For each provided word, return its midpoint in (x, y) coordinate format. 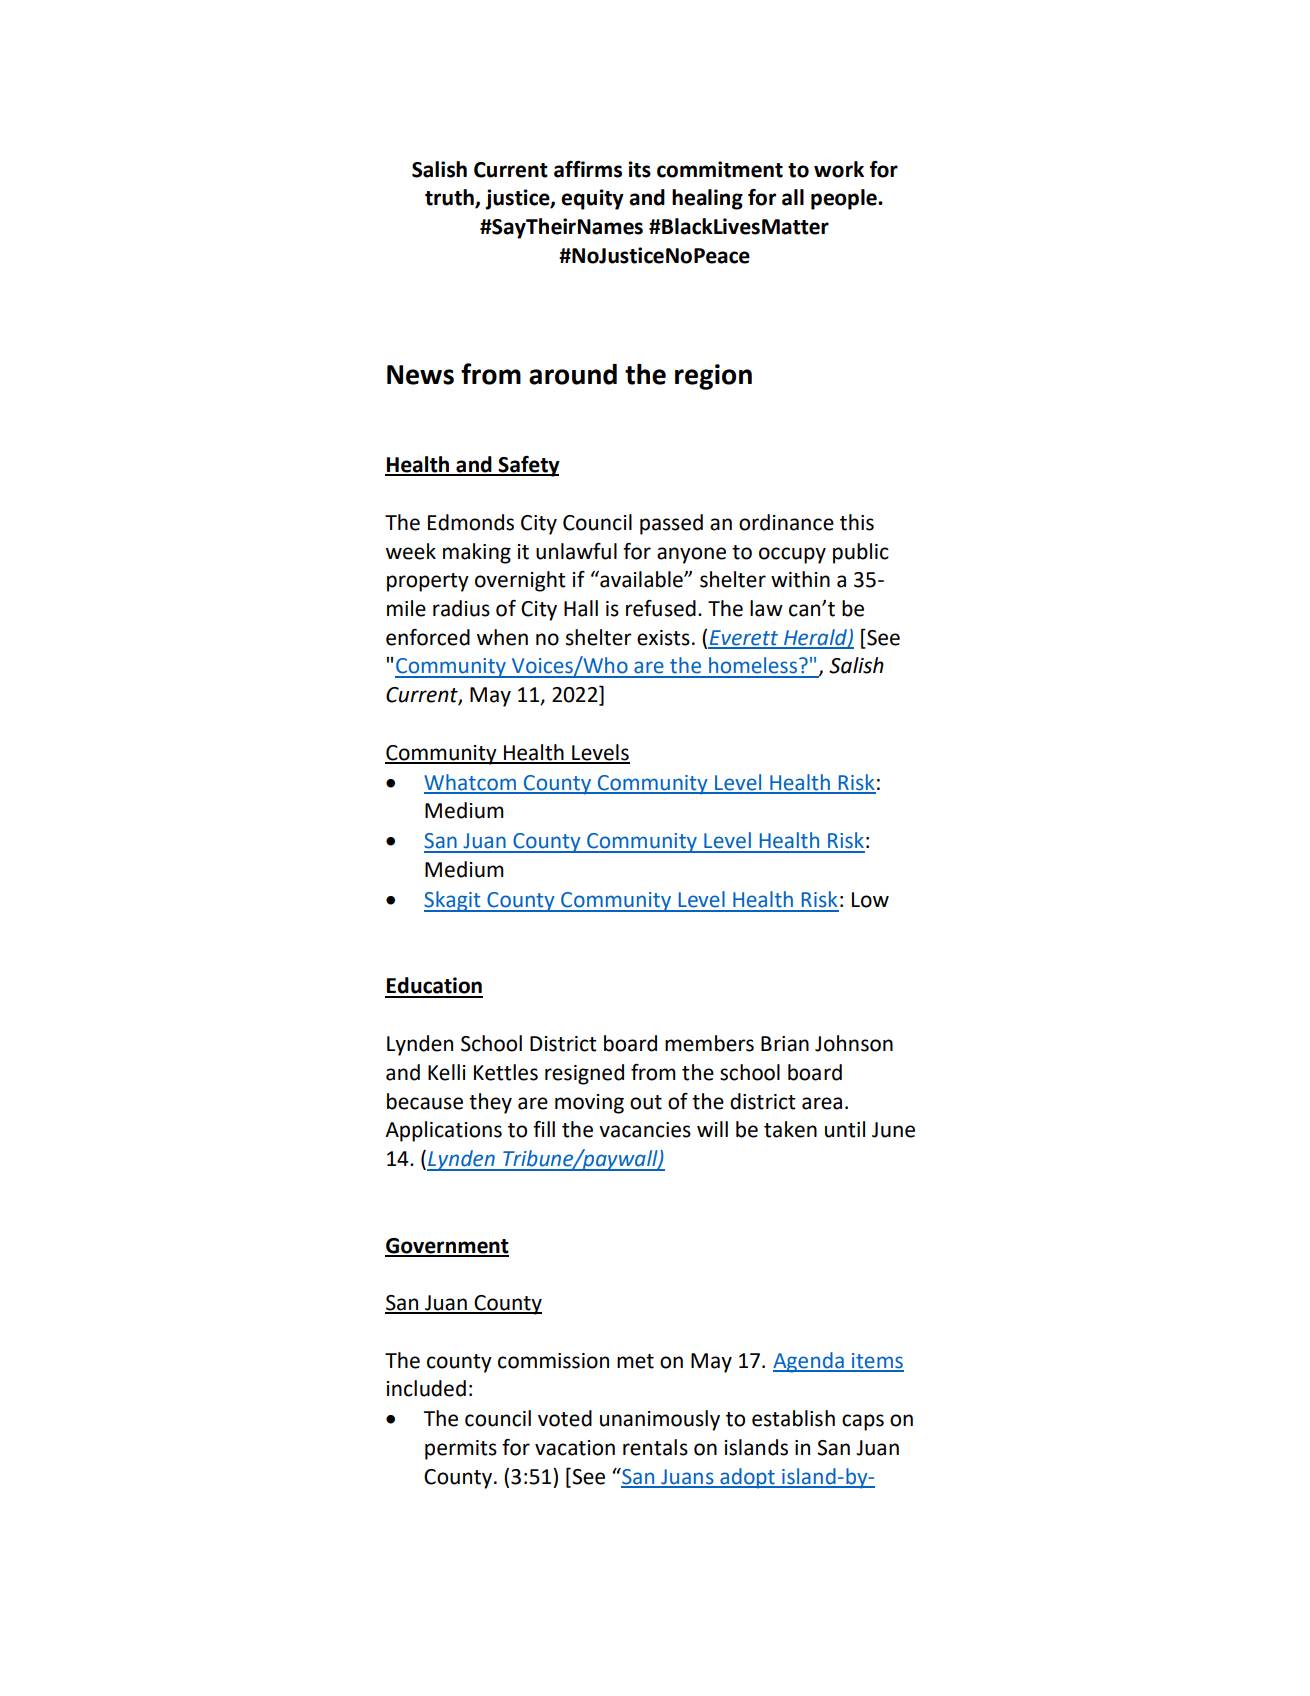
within (800, 579)
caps (863, 1422)
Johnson (854, 1043)
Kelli (447, 1072)
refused (661, 608)
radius (461, 608)
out (646, 1102)
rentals (655, 1447)
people (845, 199)
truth (450, 198)
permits (461, 1450)
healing (707, 199)
